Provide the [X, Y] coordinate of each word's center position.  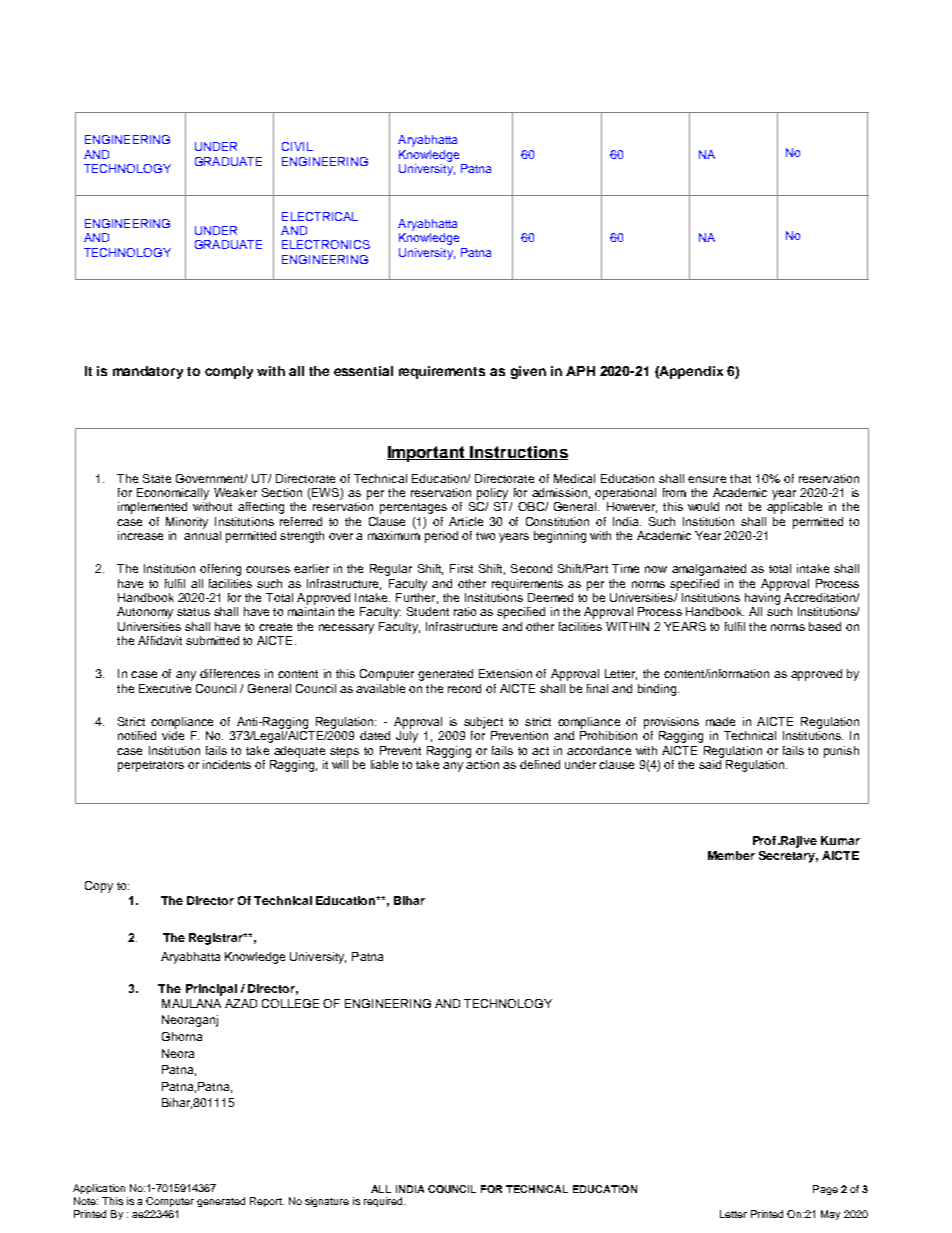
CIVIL [297, 146]
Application [99, 1189]
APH [580, 371]
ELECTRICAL [320, 216]
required [384, 1202]
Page [825, 1190]
